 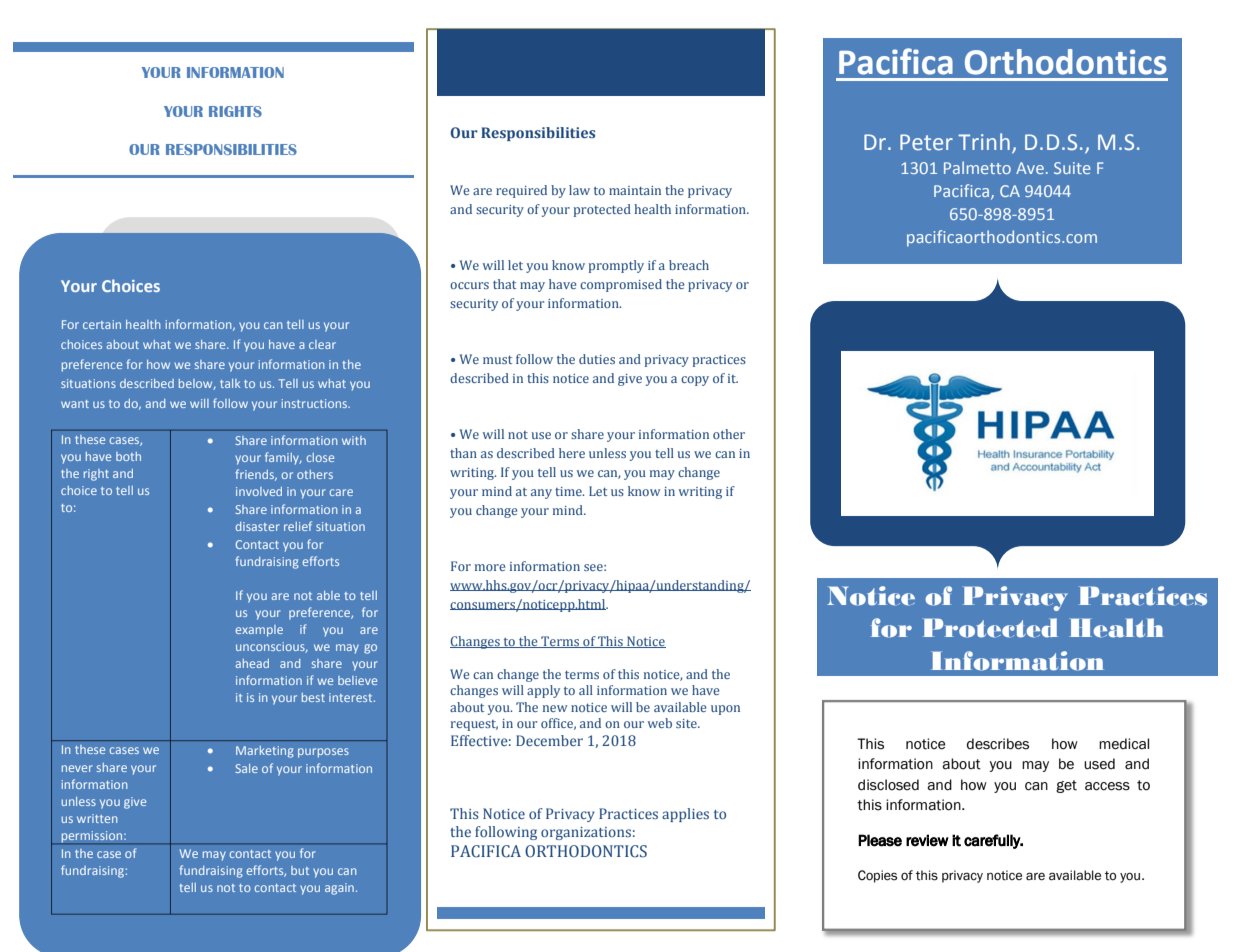 I want to click on but, so click(x=300, y=870).
